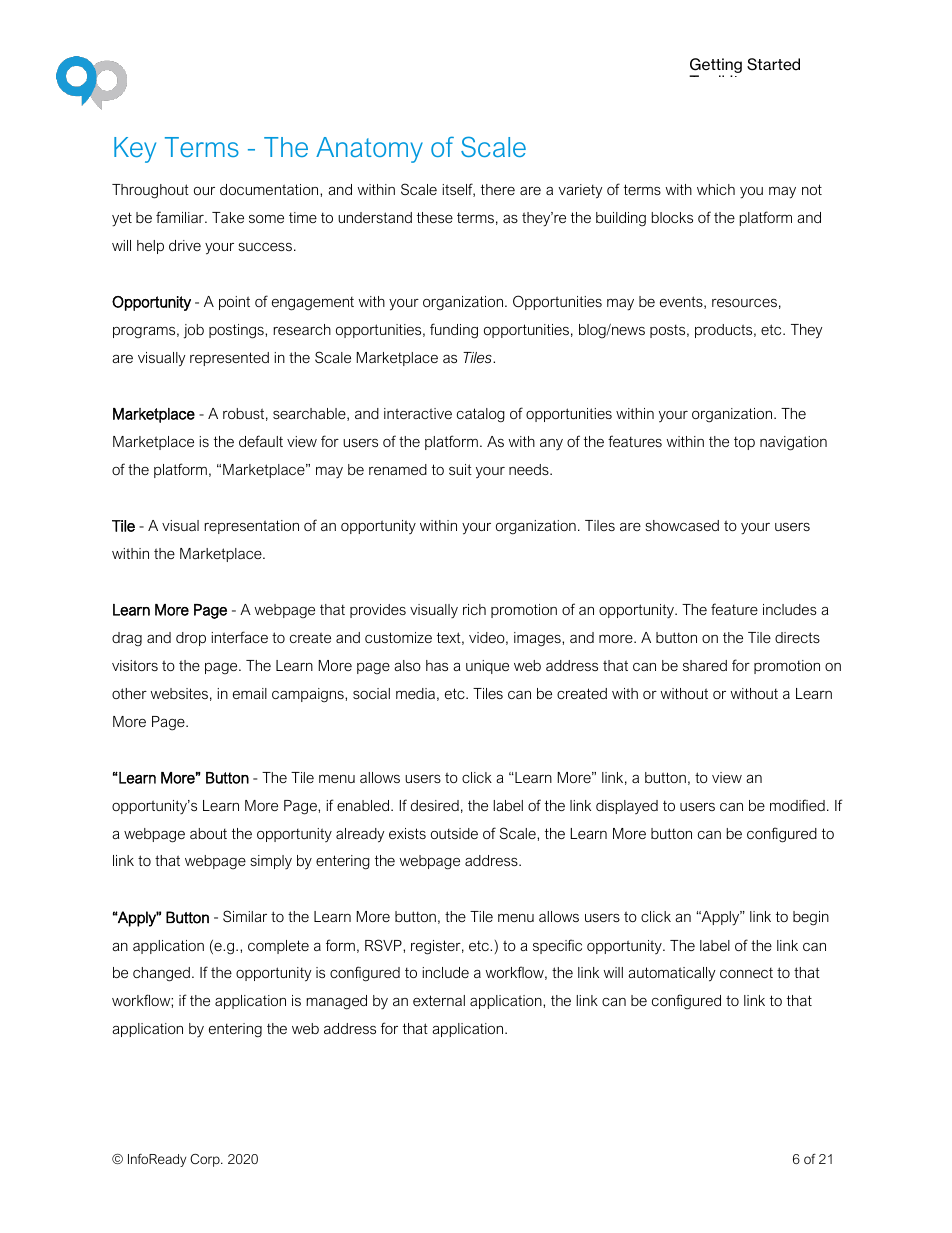  Describe the element at coordinates (705, 665) in the screenshot. I see `shared` at that location.
